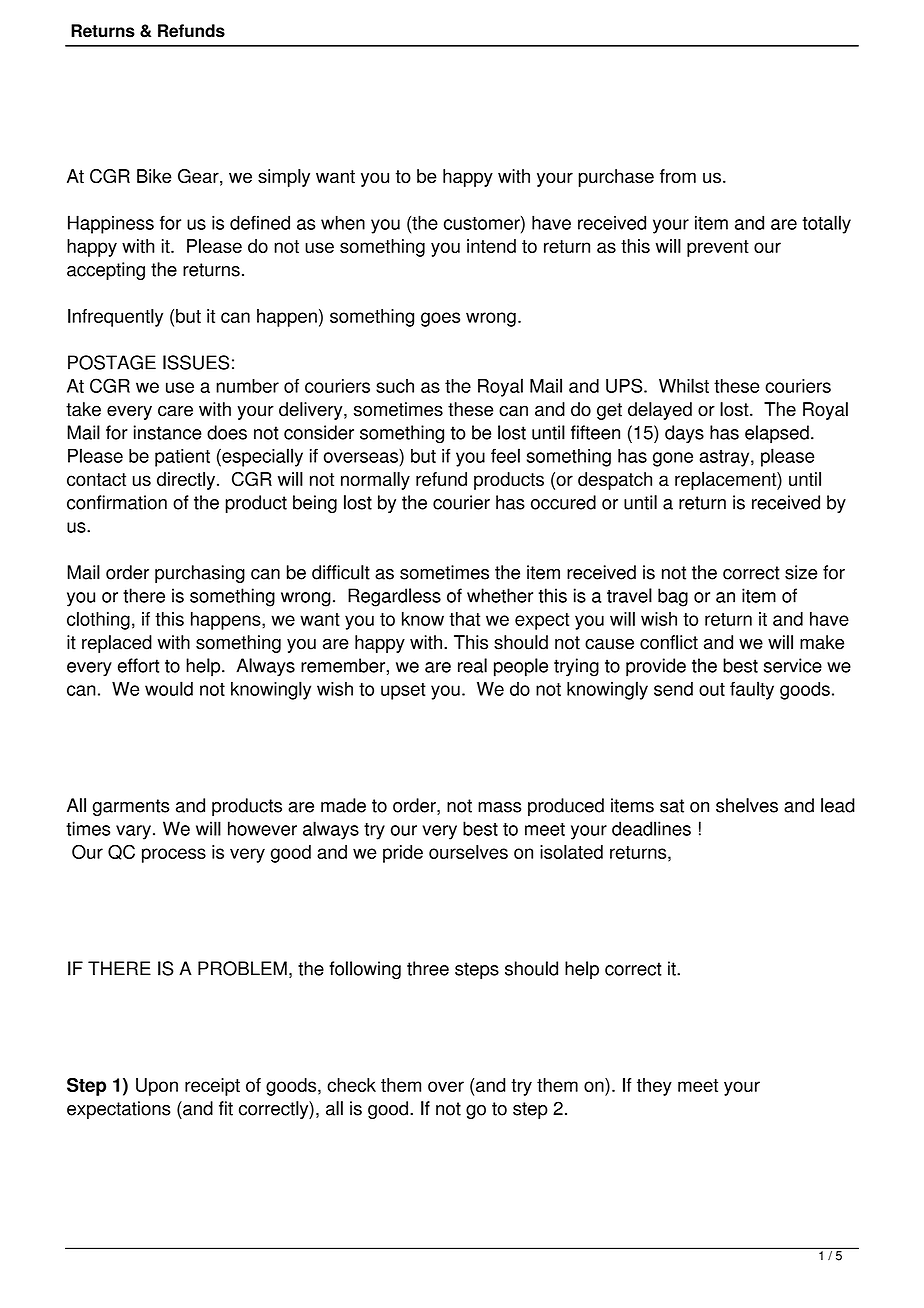 This screenshot has width=924, height=1308. Describe the element at coordinates (777, 434) in the screenshot. I see `elapsed` at that location.
